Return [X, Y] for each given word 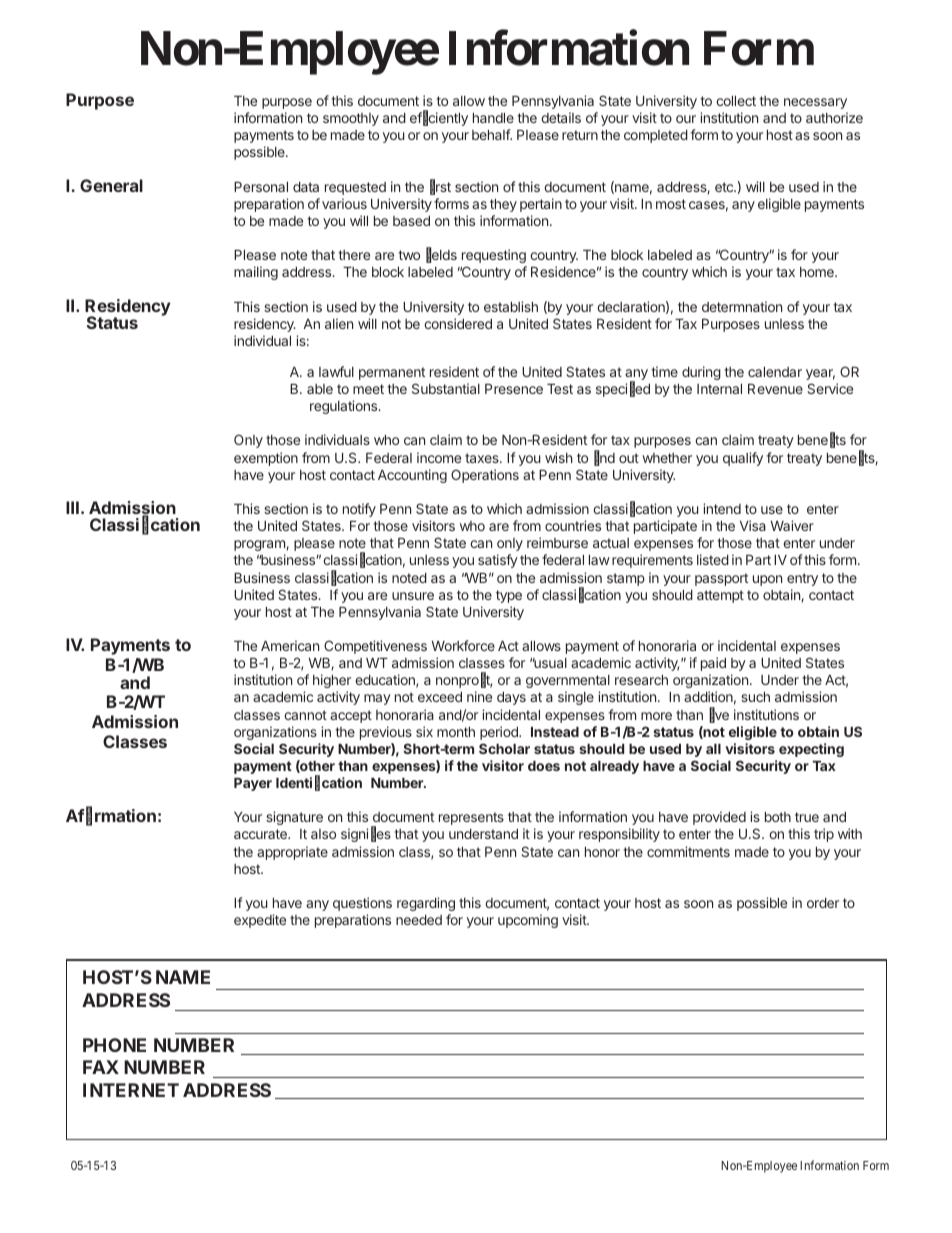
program [260, 545]
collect [736, 101]
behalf [492, 134]
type [509, 596]
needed [419, 920]
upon [767, 580]
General [111, 185]
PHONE [114, 1045]
